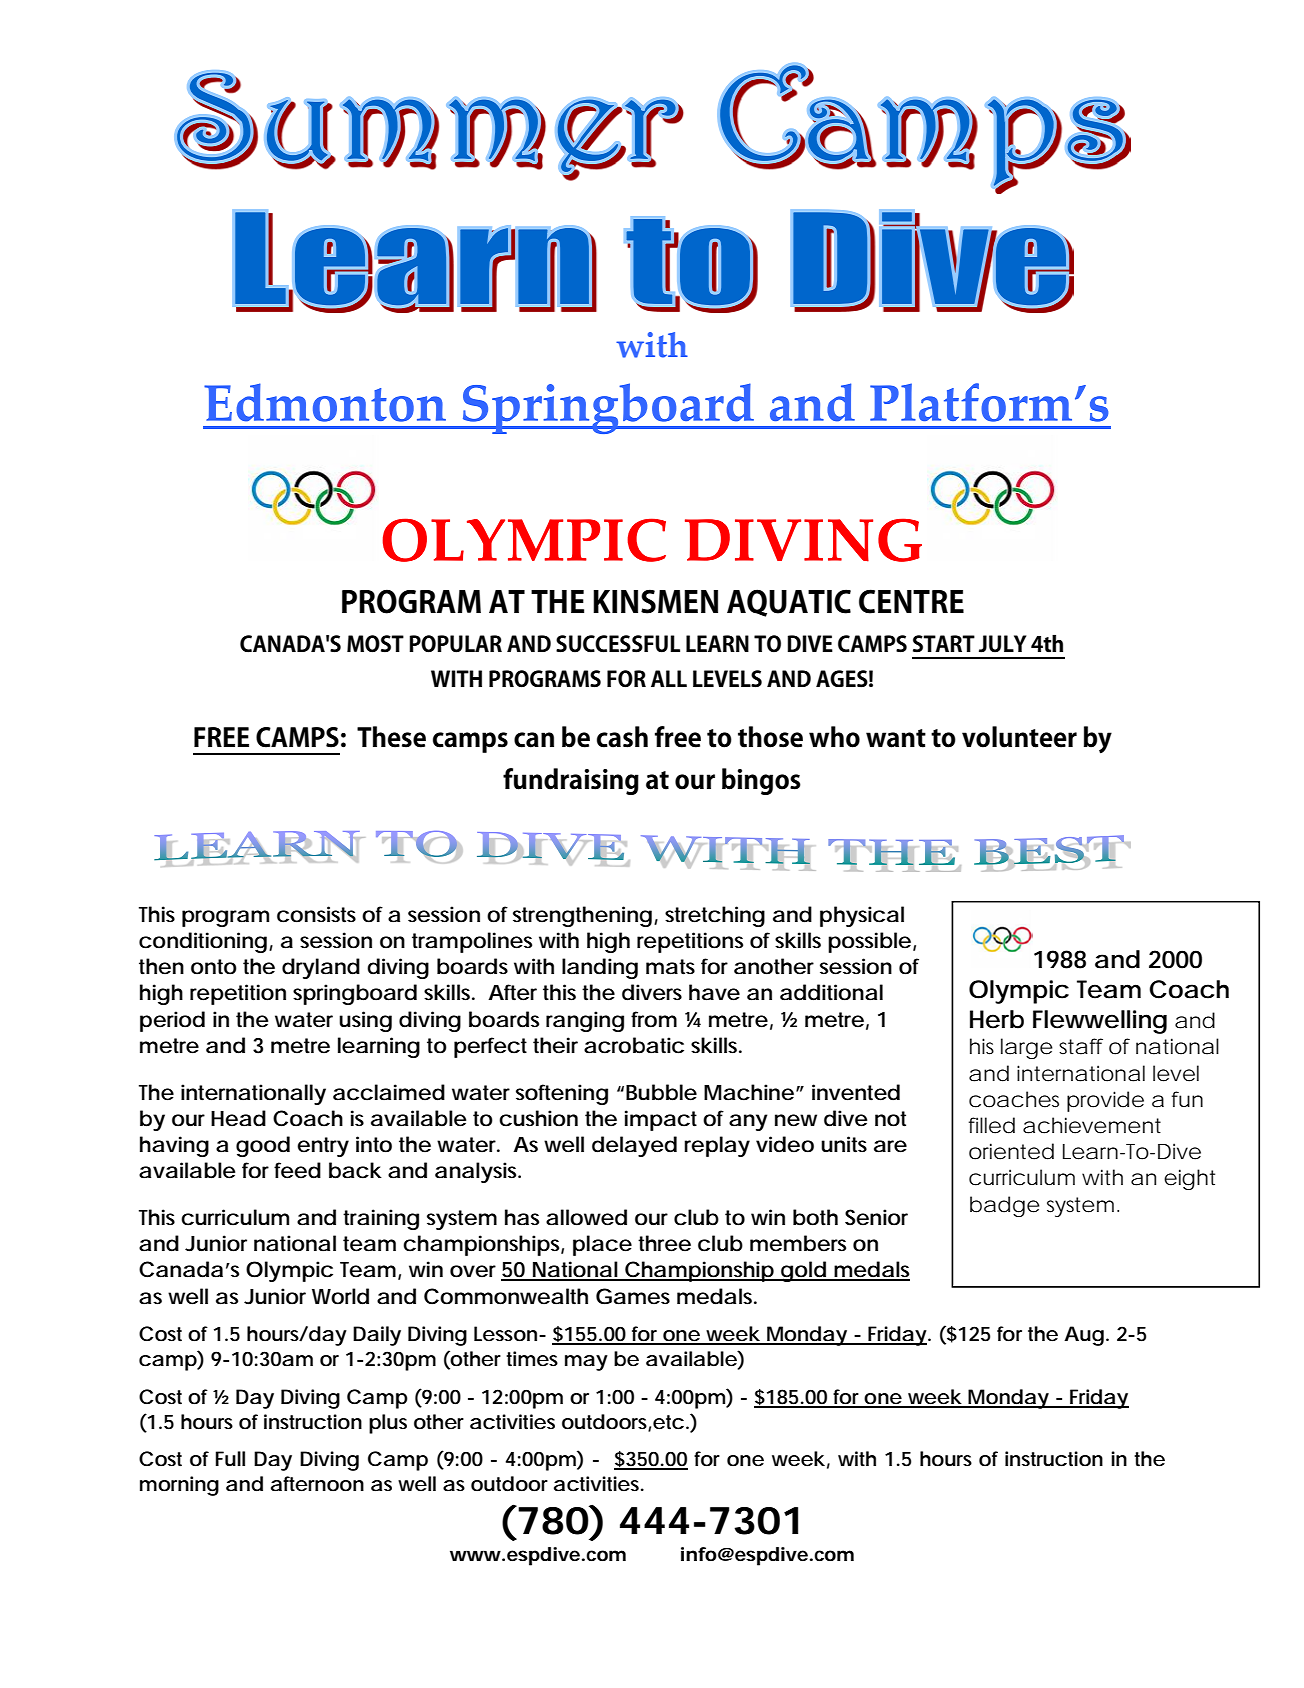 Image resolution: width=1304 pixels, height=1688 pixels. What do you see at coordinates (375, 644) in the page?
I see `MOST` at bounding box center [375, 644].
